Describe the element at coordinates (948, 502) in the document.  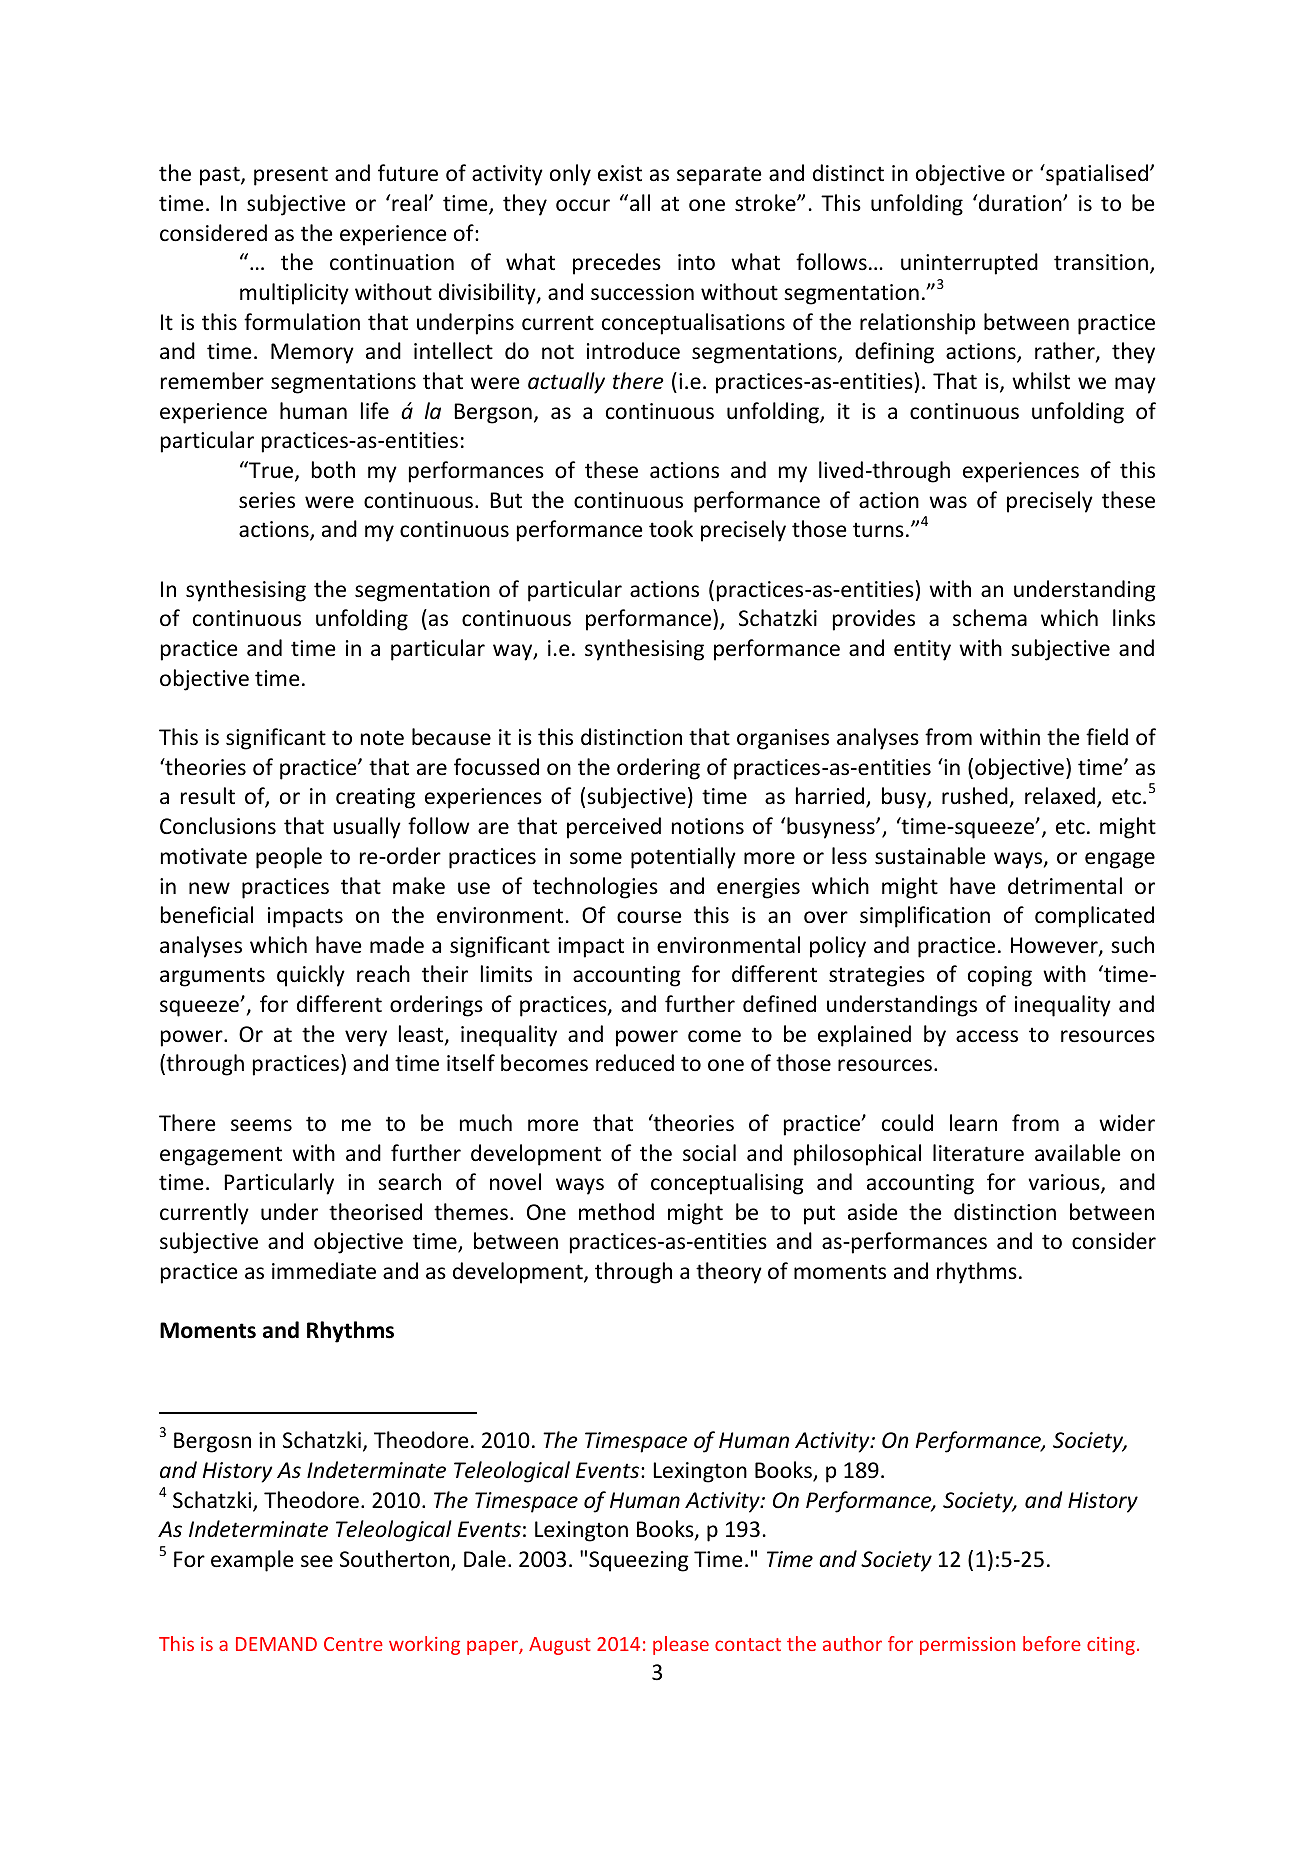
I see `was` at that location.
